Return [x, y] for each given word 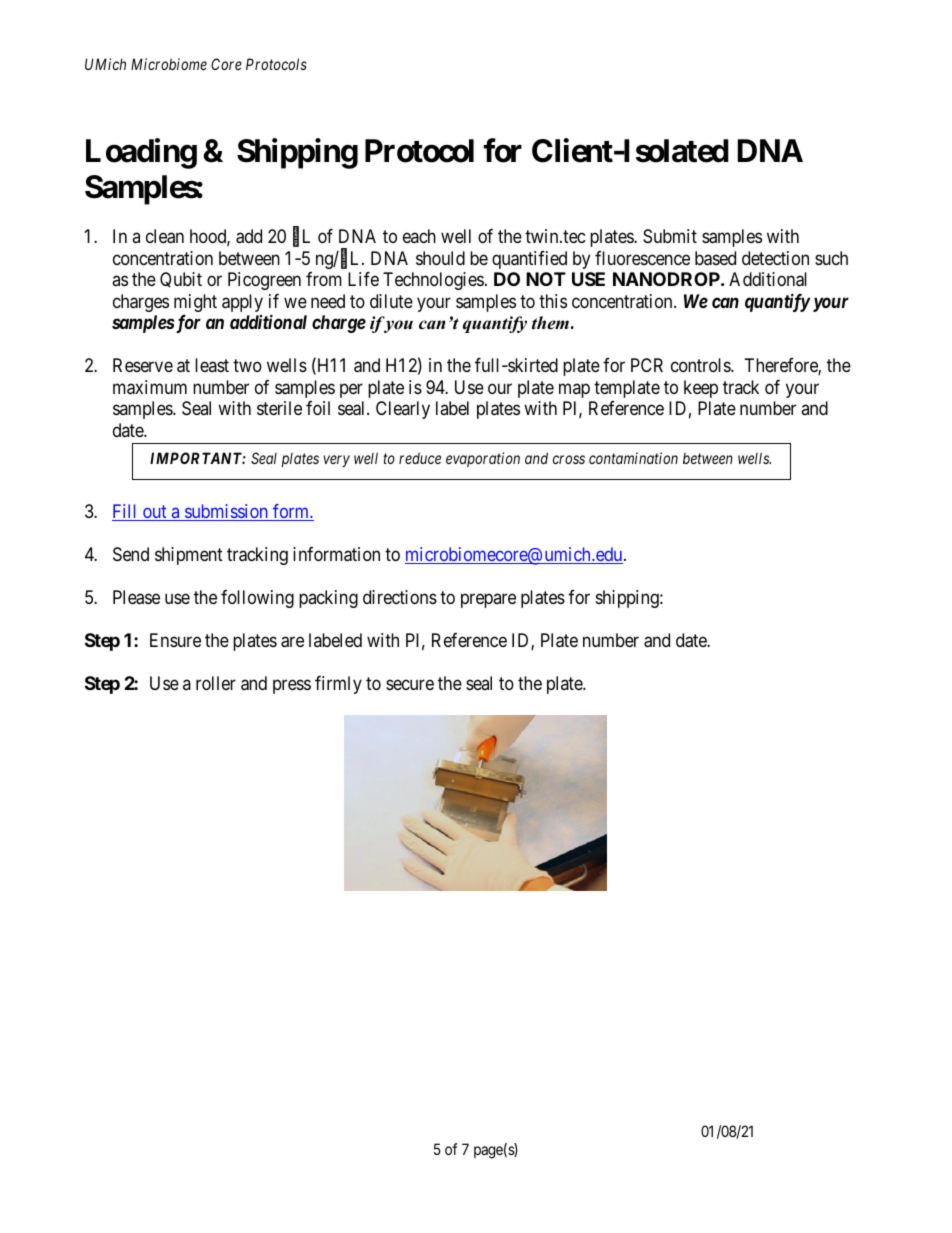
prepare [488, 600]
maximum [150, 387]
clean [165, 236]
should [440, 258]
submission [226, 512]
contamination [633, 458]
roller [216, 683]
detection [775, 258]
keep [701, 389]
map [574, 390]
